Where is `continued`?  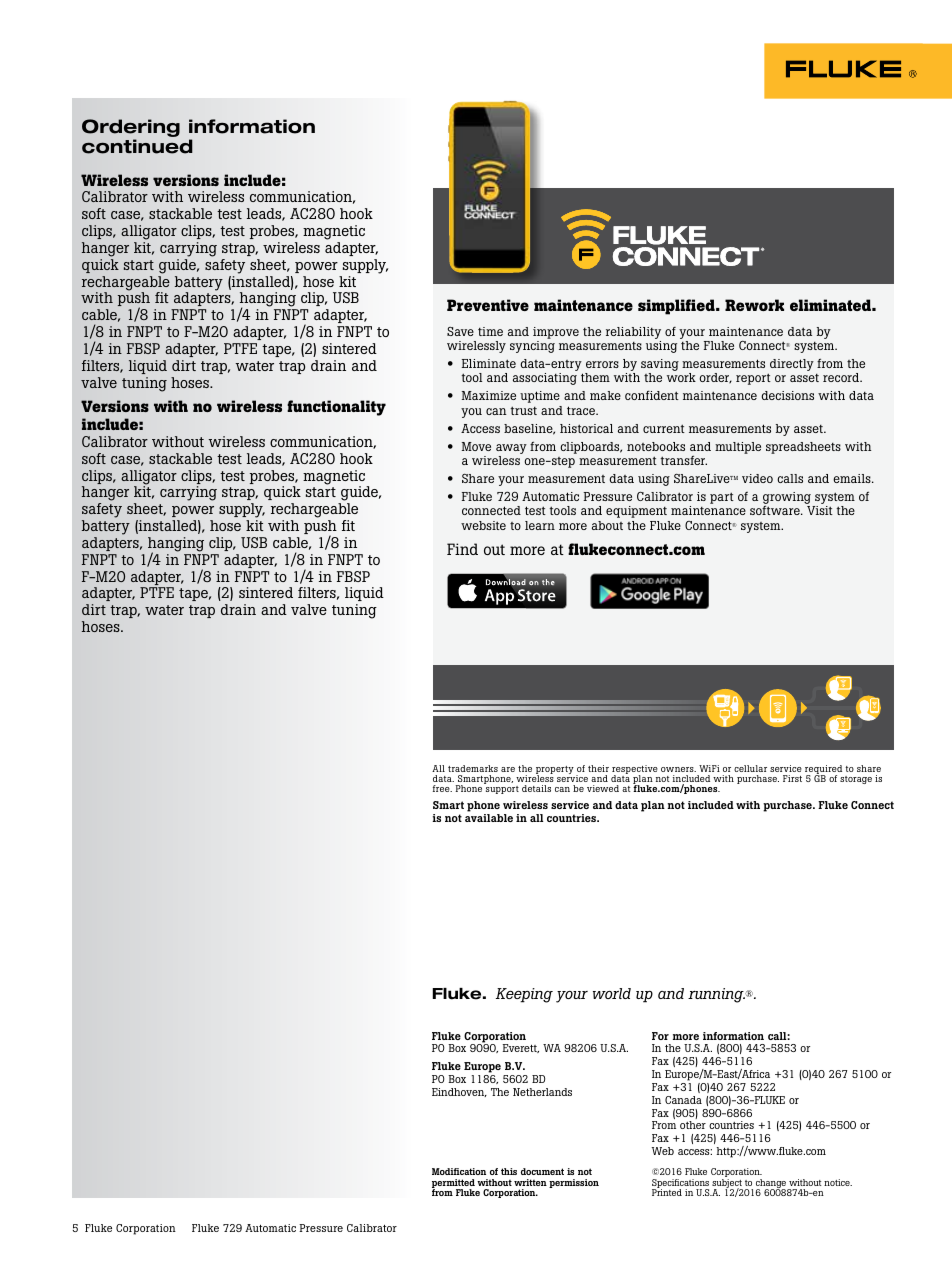 continued is located at coordinates (137, 146).
